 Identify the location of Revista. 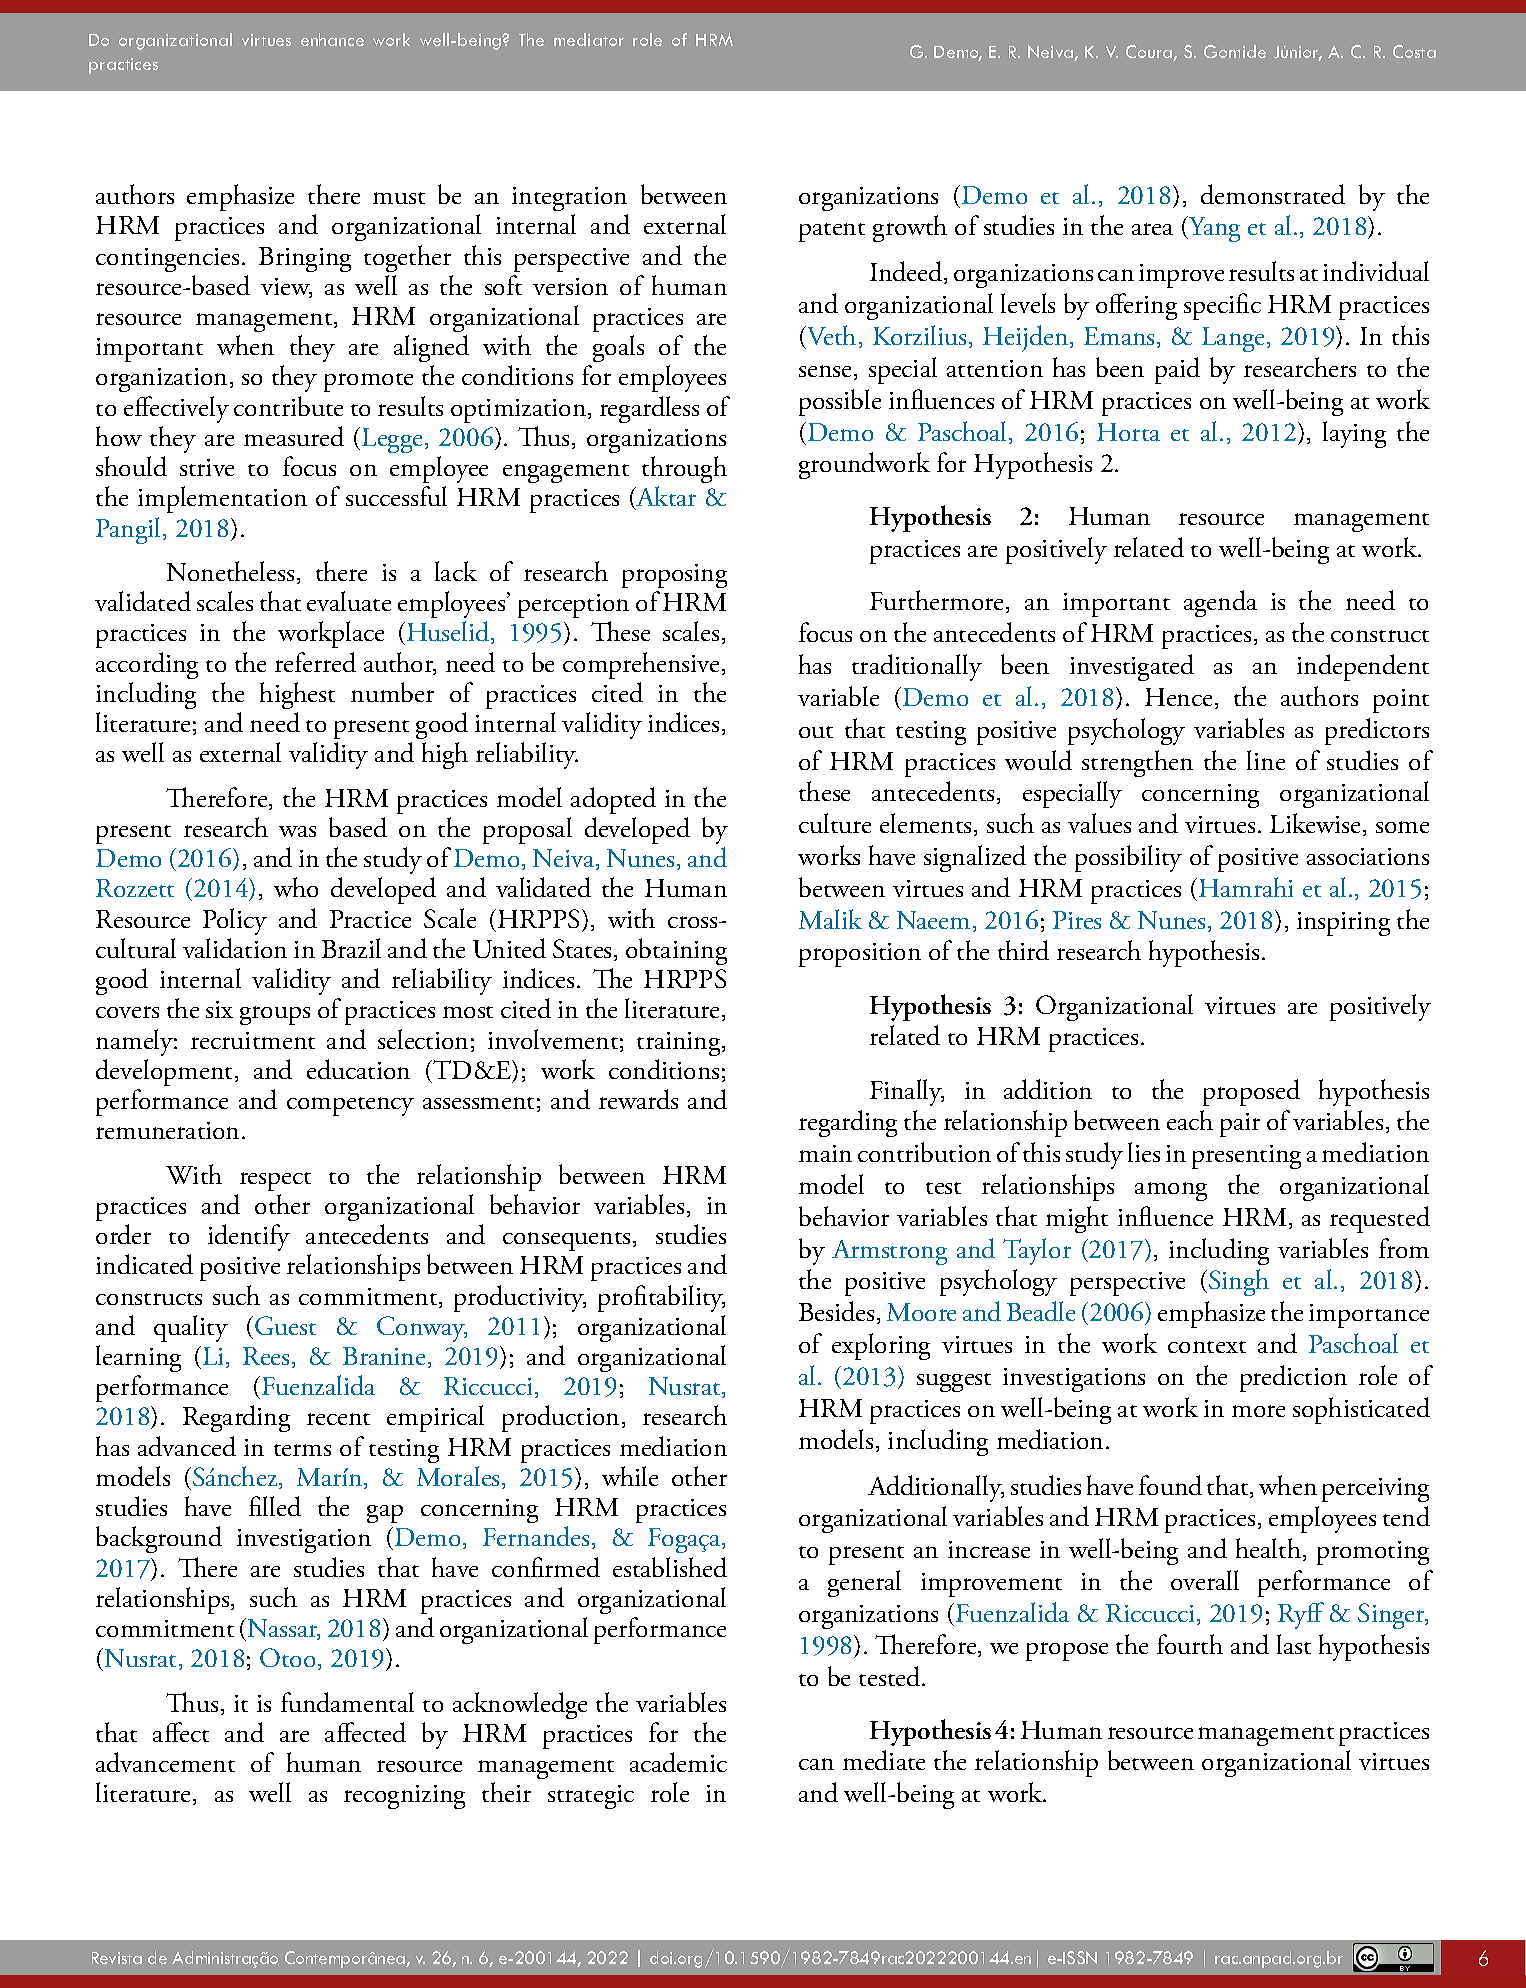
(117, 1958).
